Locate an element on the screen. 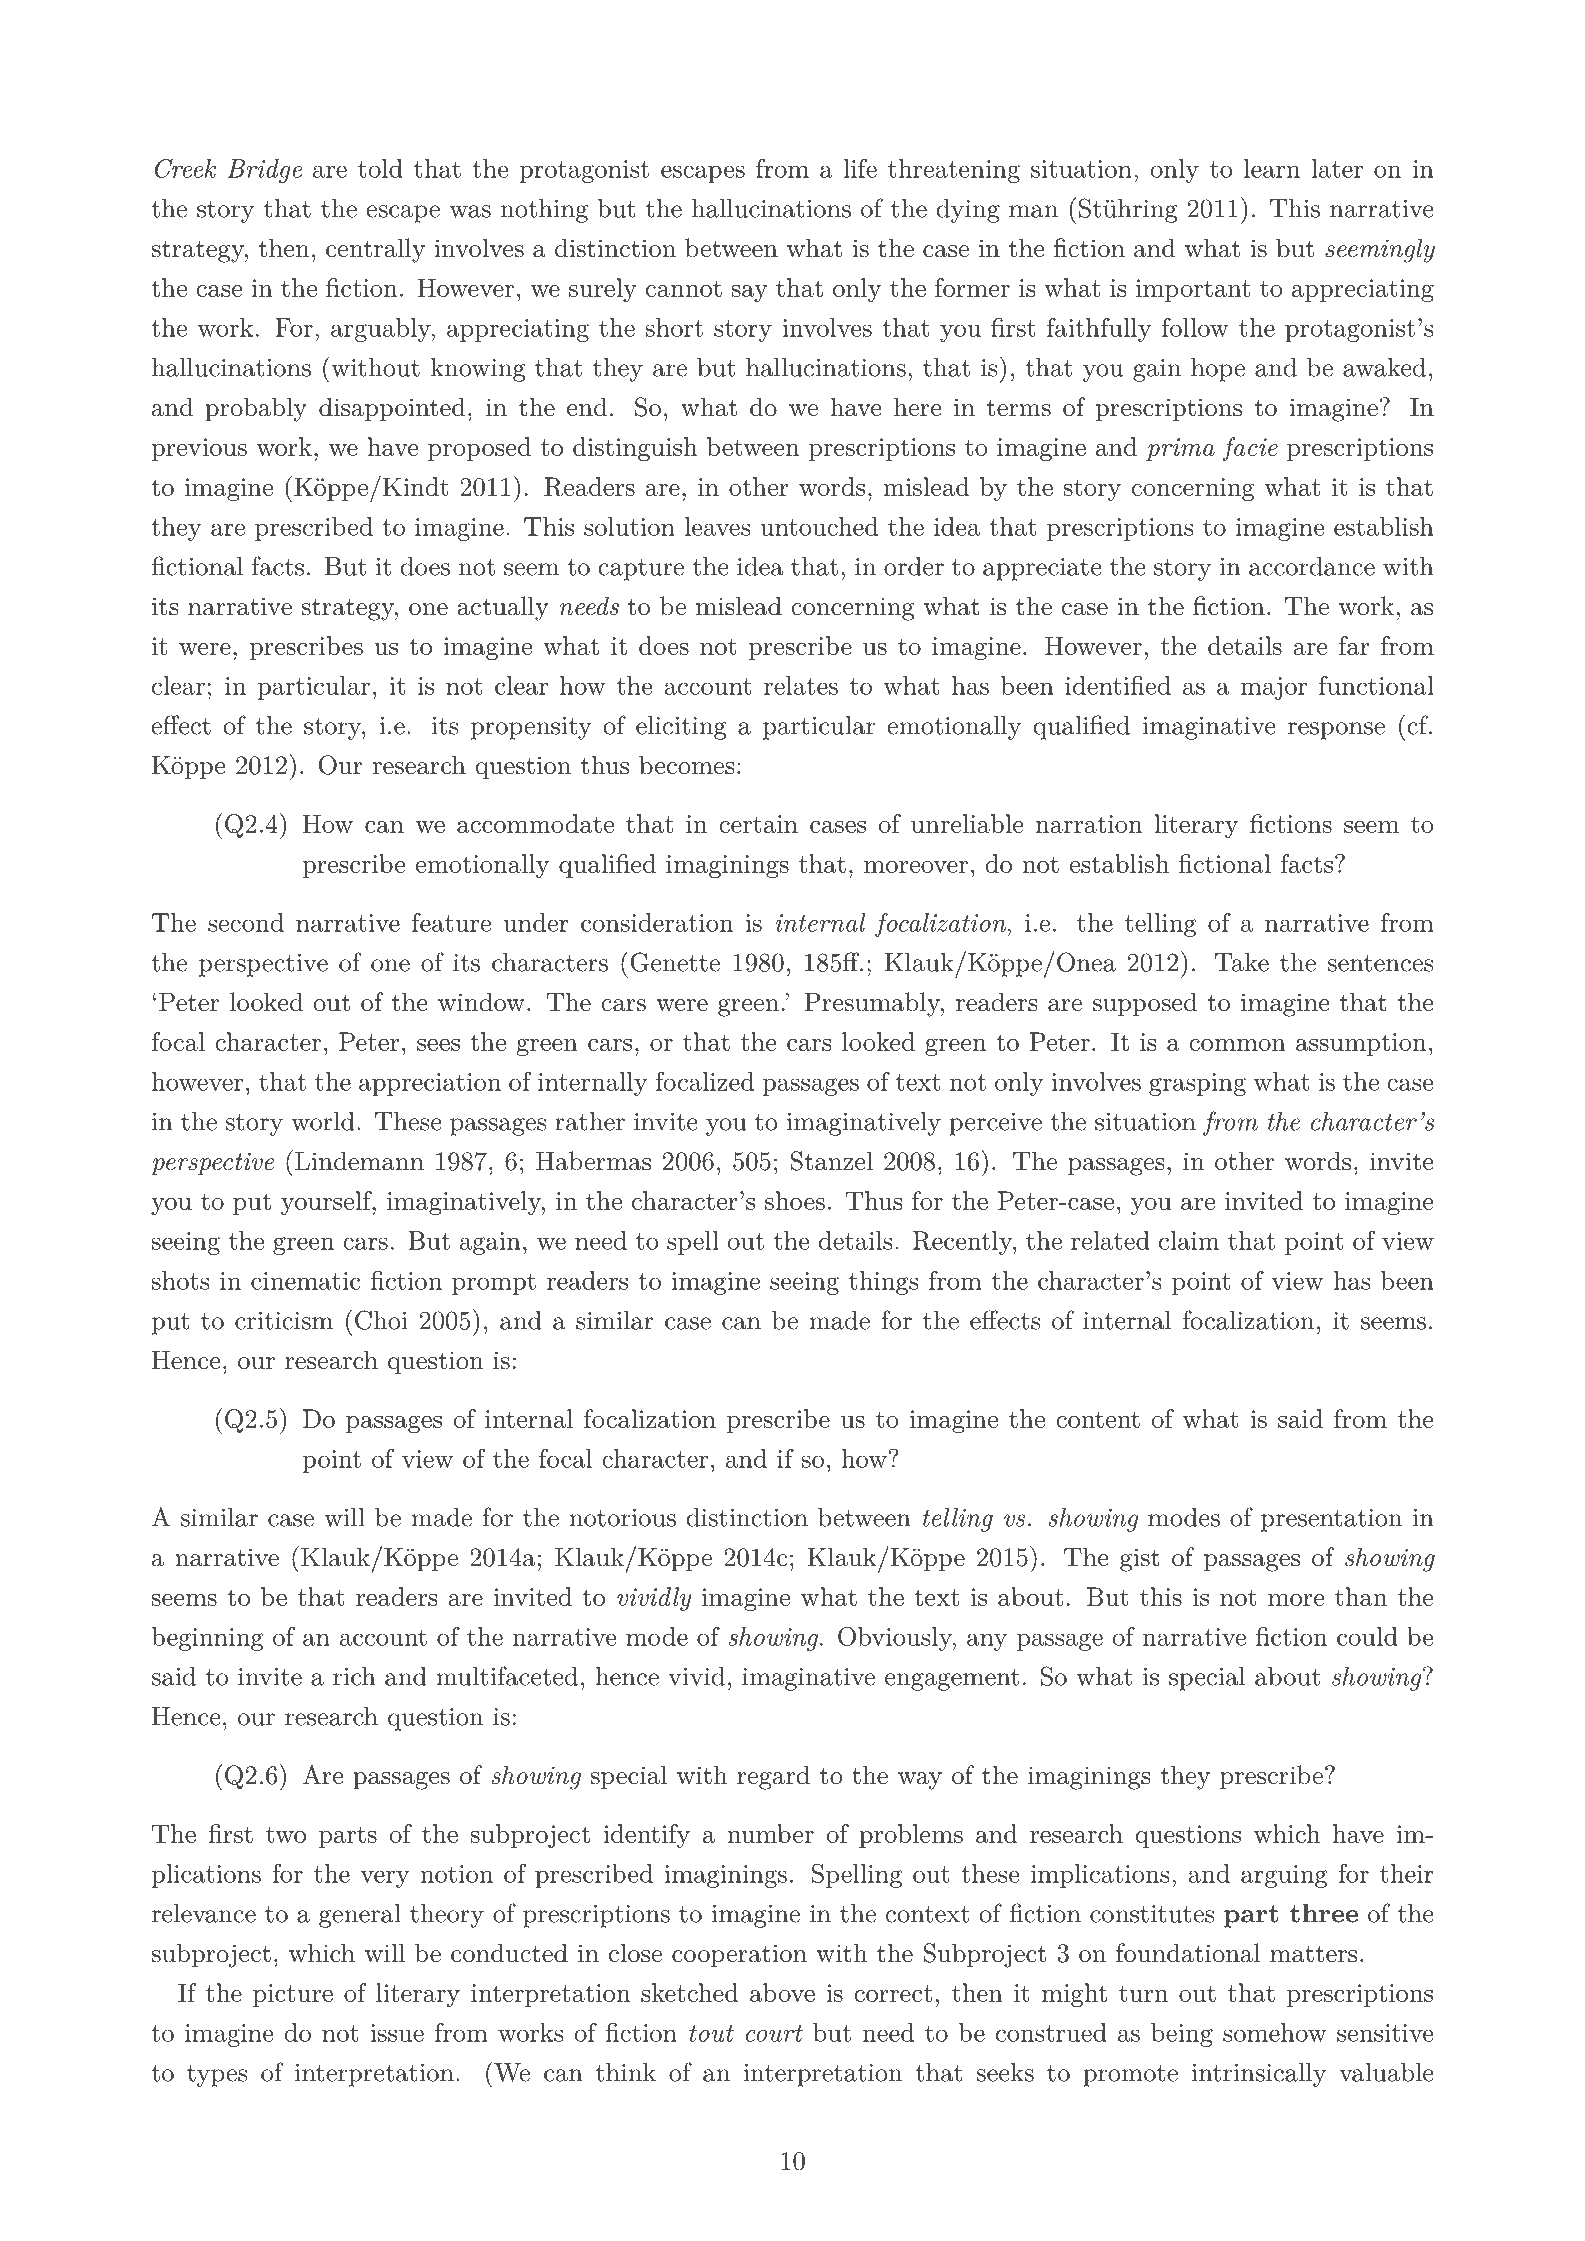  say is located at coordinates (750, 293).
